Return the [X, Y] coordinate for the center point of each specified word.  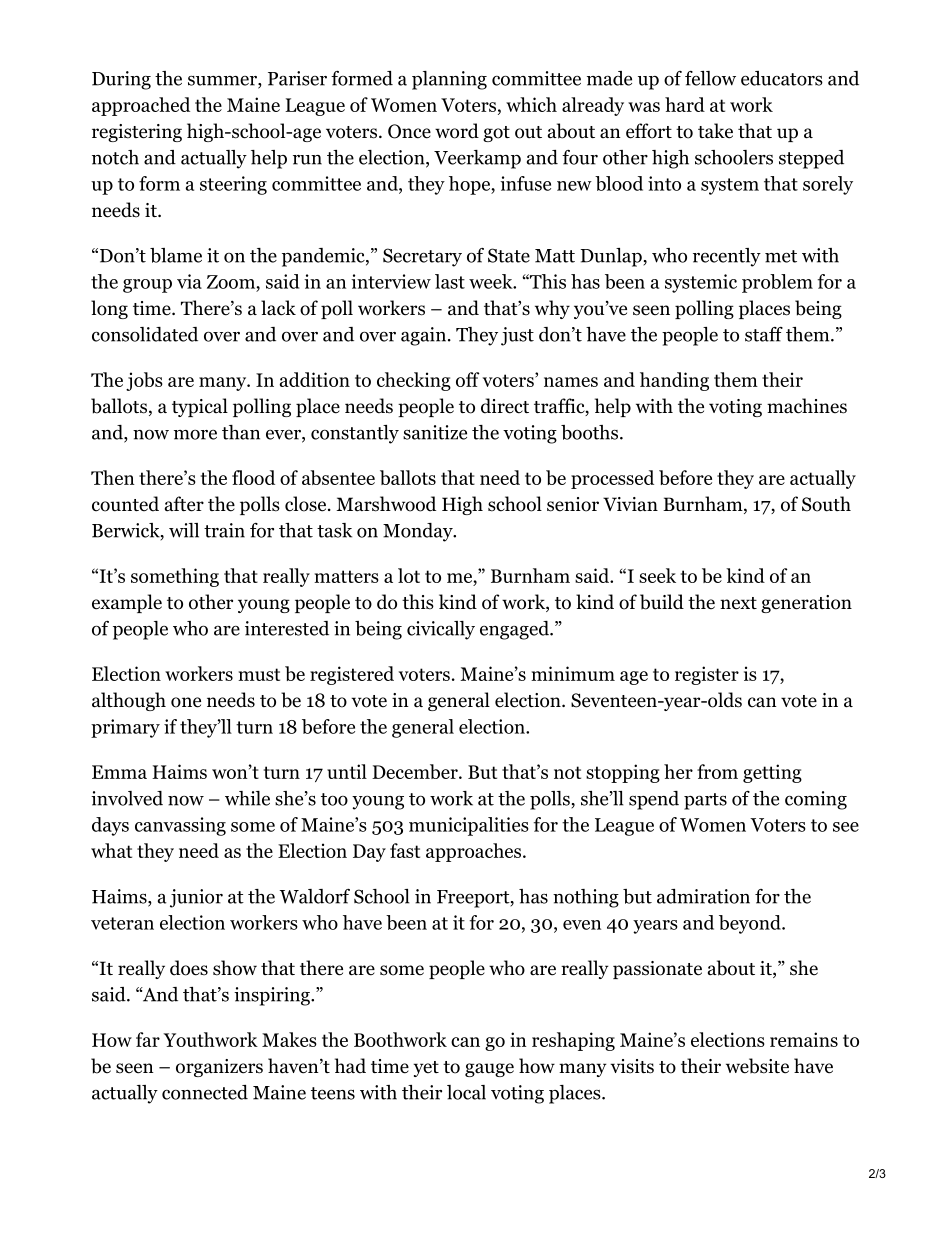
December [416, 771]
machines [807, 406]
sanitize [435, 432]
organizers [219, 1068]
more [195, 435]
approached [141, 106]
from [717, 771]
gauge [489, 1070]
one [186, 702]
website [757, 1066]
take [715, 131]
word [457, 131]
